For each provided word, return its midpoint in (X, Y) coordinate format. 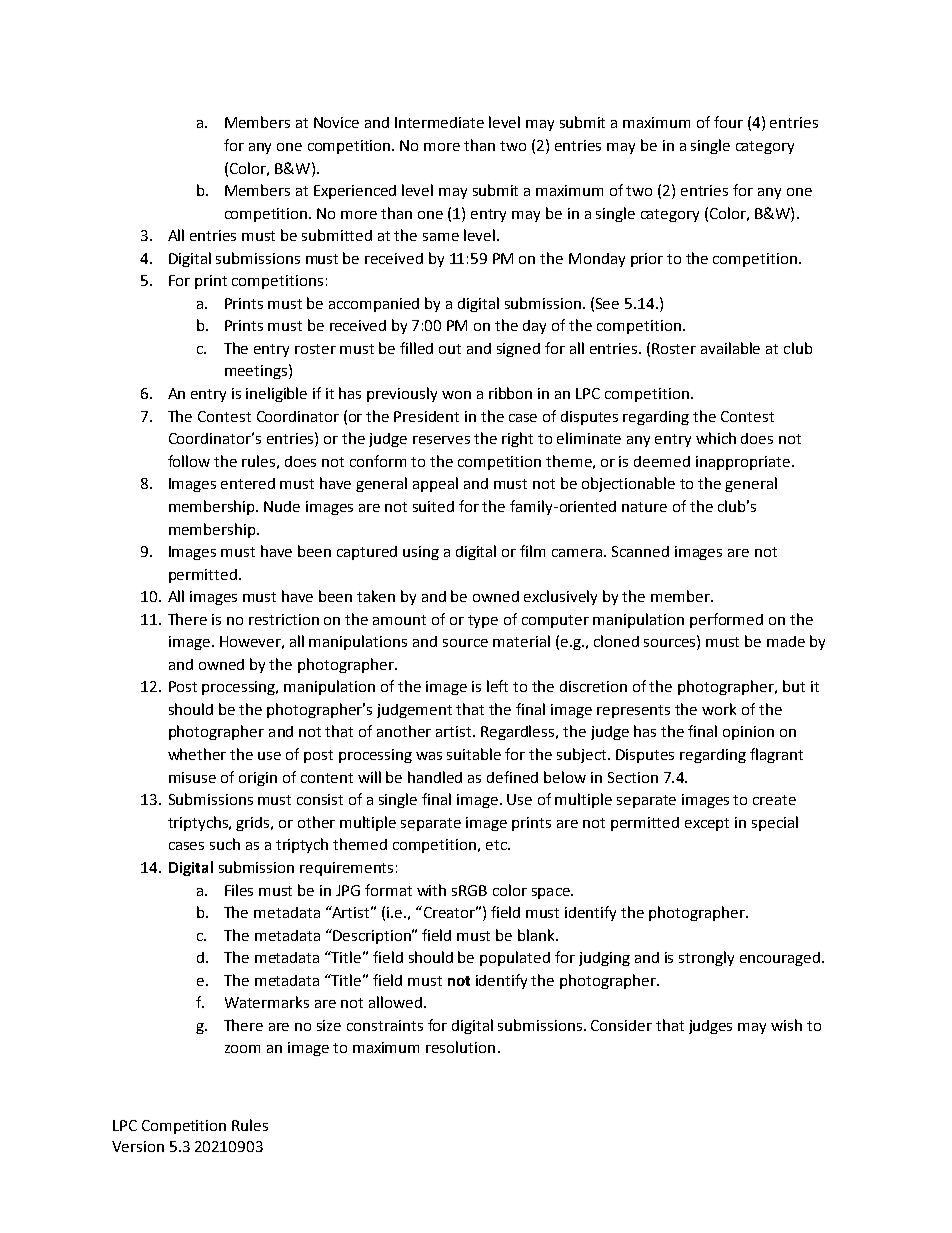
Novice (336, 122)
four (728, 122)
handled (435, 777)
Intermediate (439, 122)
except (707, 824)
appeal (435, 484)
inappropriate (743, 463)
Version (138, 1146)
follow (189, 461)
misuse (192, 777)
